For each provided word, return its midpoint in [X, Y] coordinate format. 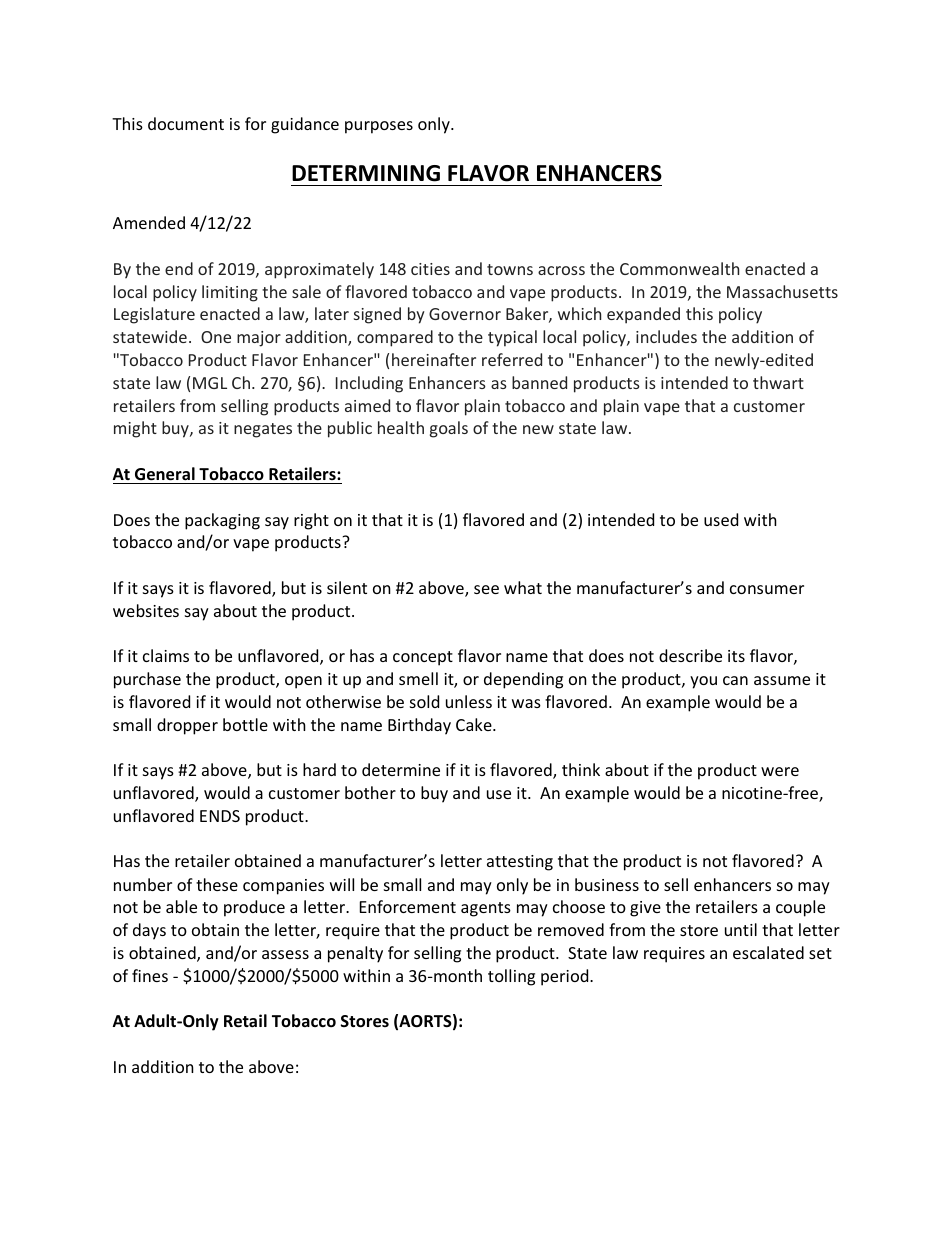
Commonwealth [679, 268]
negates [263, 430]
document [186, 123]
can [735, 680]
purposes [379, 127]
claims [166, 655]
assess [285, 954]
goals [449, 429]
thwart [778, 382]
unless [469, 701]
